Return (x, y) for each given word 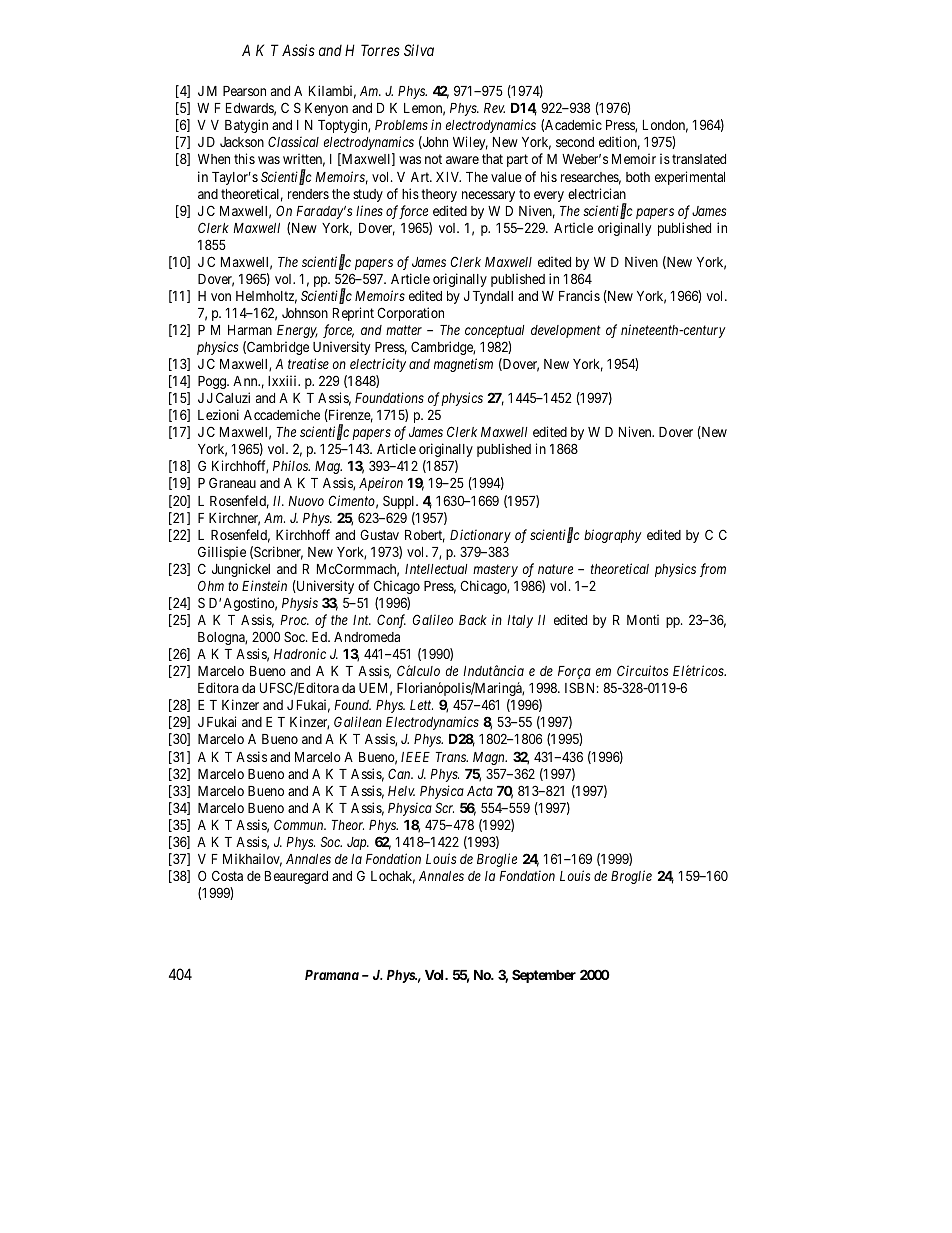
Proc (294, 620)
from (713, 570)
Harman (250, 330)
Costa (227, 875)
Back (473, 620)
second (575, 142)
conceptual (494, 331)
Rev (494, 108)
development (566, 331)
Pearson (244, 91)
